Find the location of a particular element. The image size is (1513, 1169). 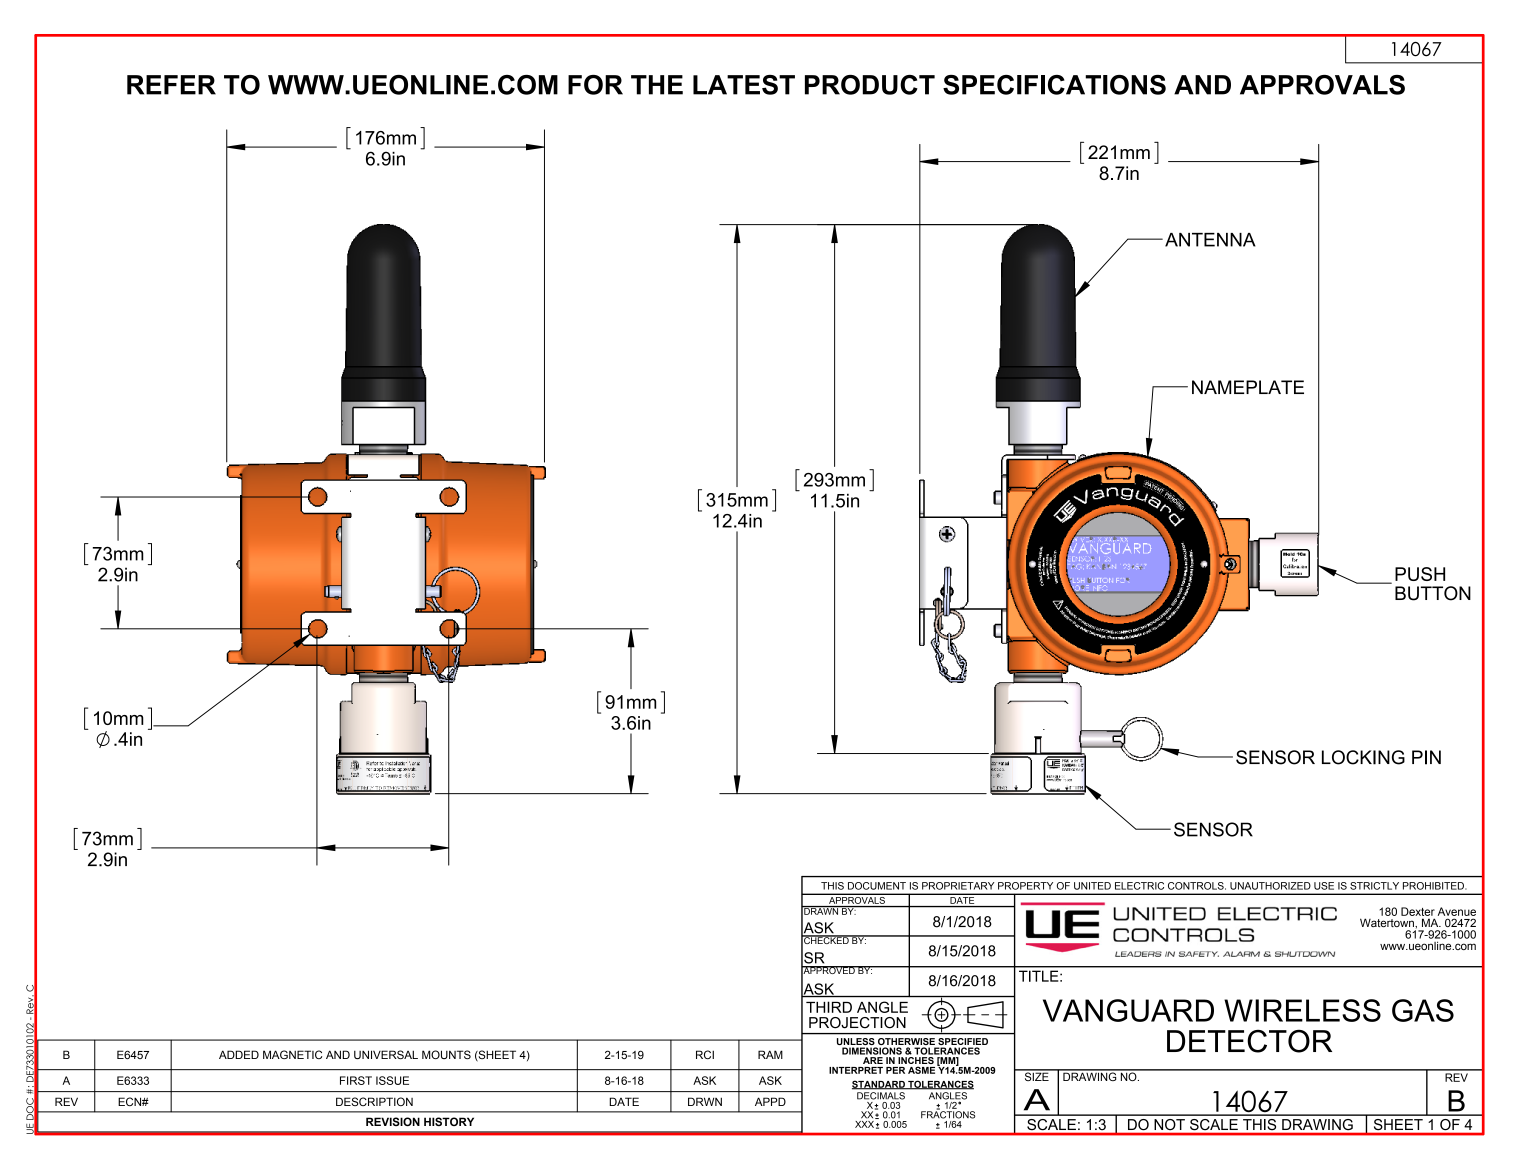

FIRST is located at coordinates (356, 1080).
